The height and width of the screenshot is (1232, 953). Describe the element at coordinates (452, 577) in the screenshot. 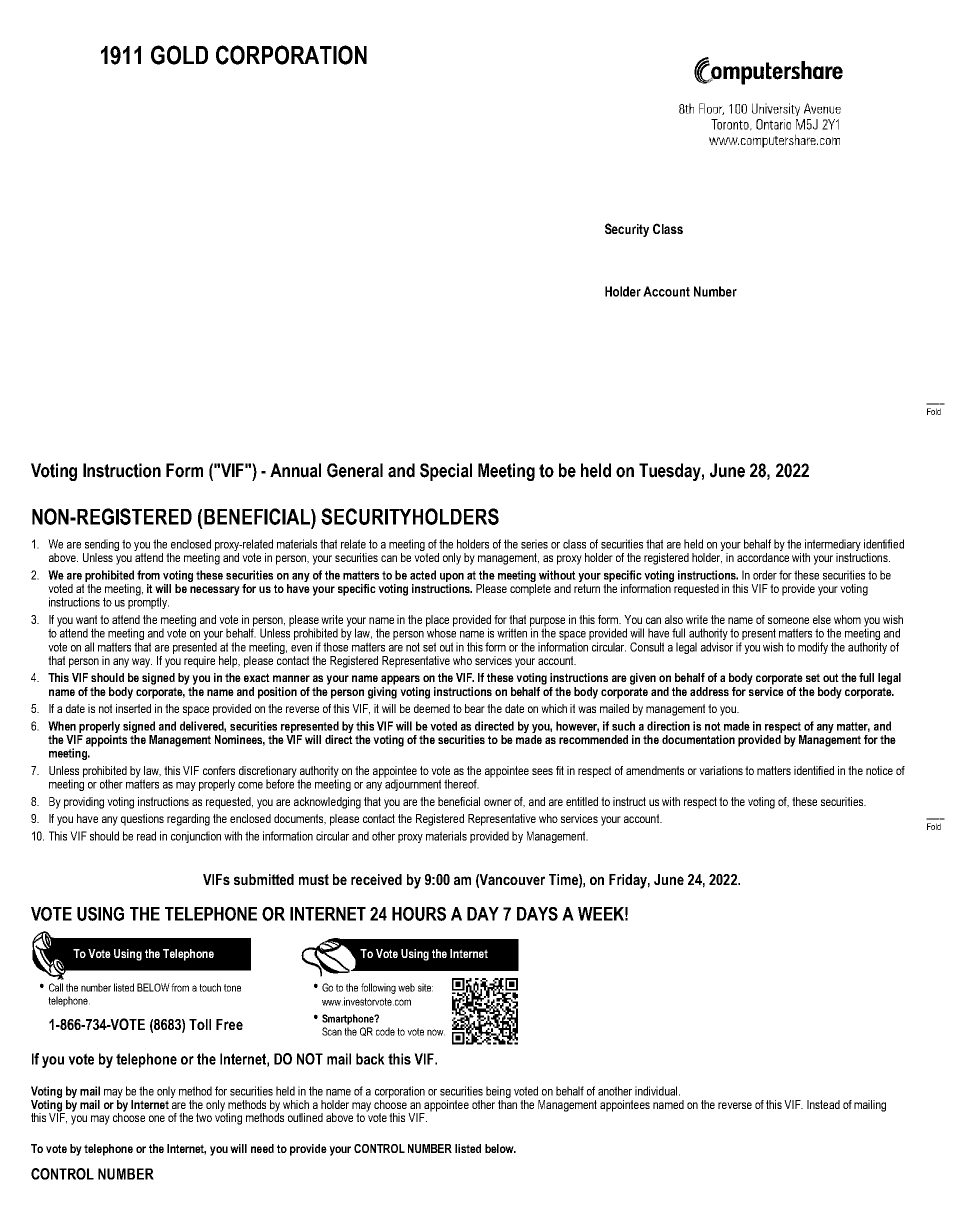

I see `upon` at that location.
